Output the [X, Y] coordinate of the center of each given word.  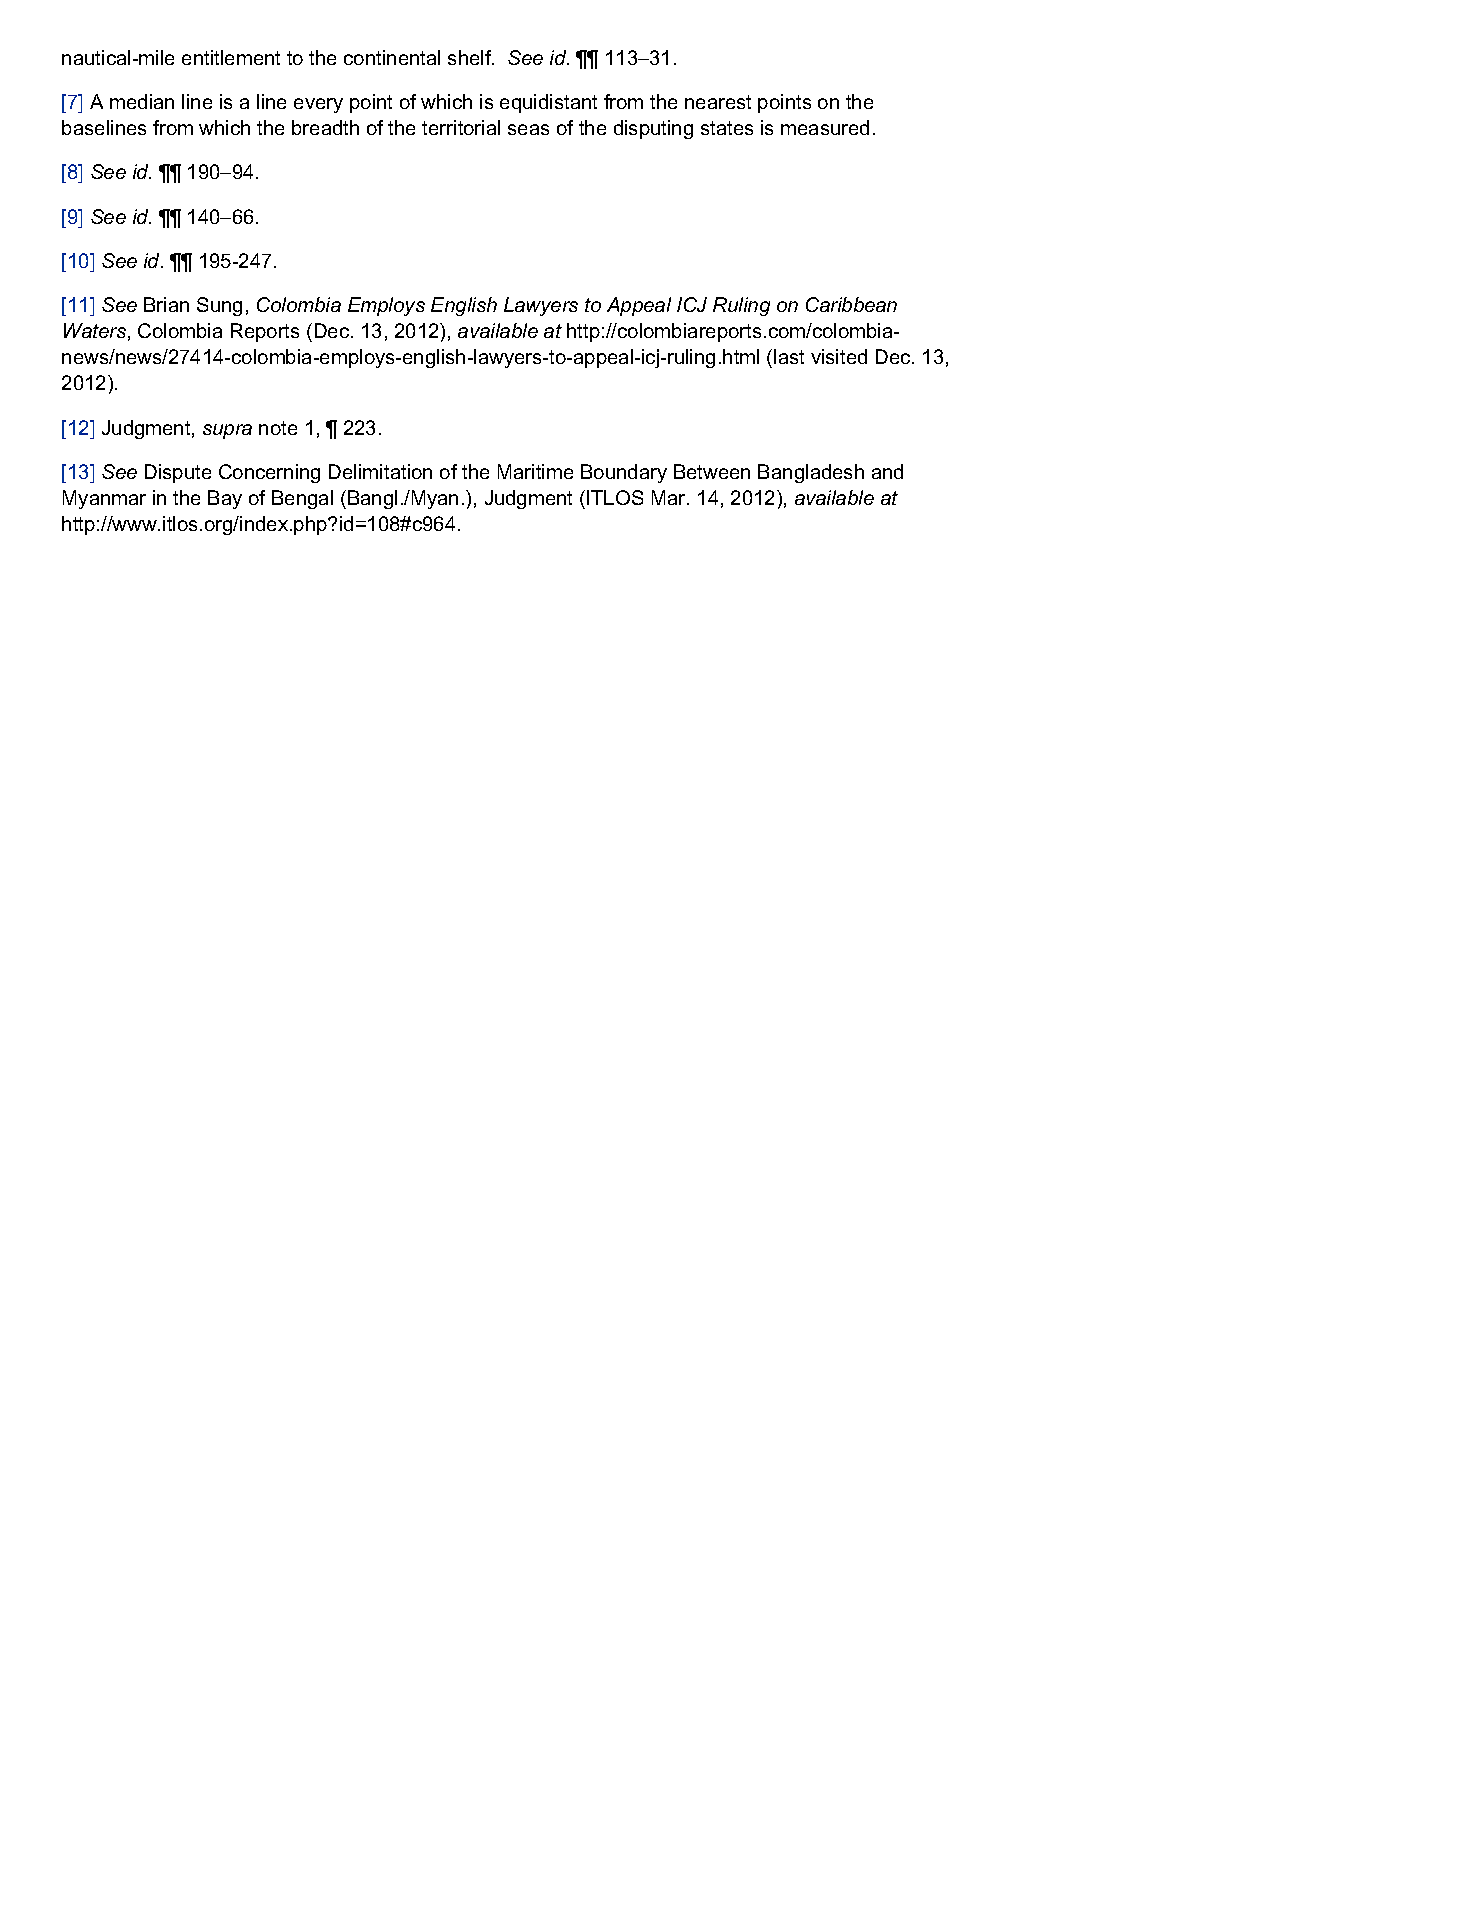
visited [839, 356]
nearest [718, 102]
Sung [219, 306]
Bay [225, 499]
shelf [471, 57]
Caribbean [851, 304]
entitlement [231, 57]
